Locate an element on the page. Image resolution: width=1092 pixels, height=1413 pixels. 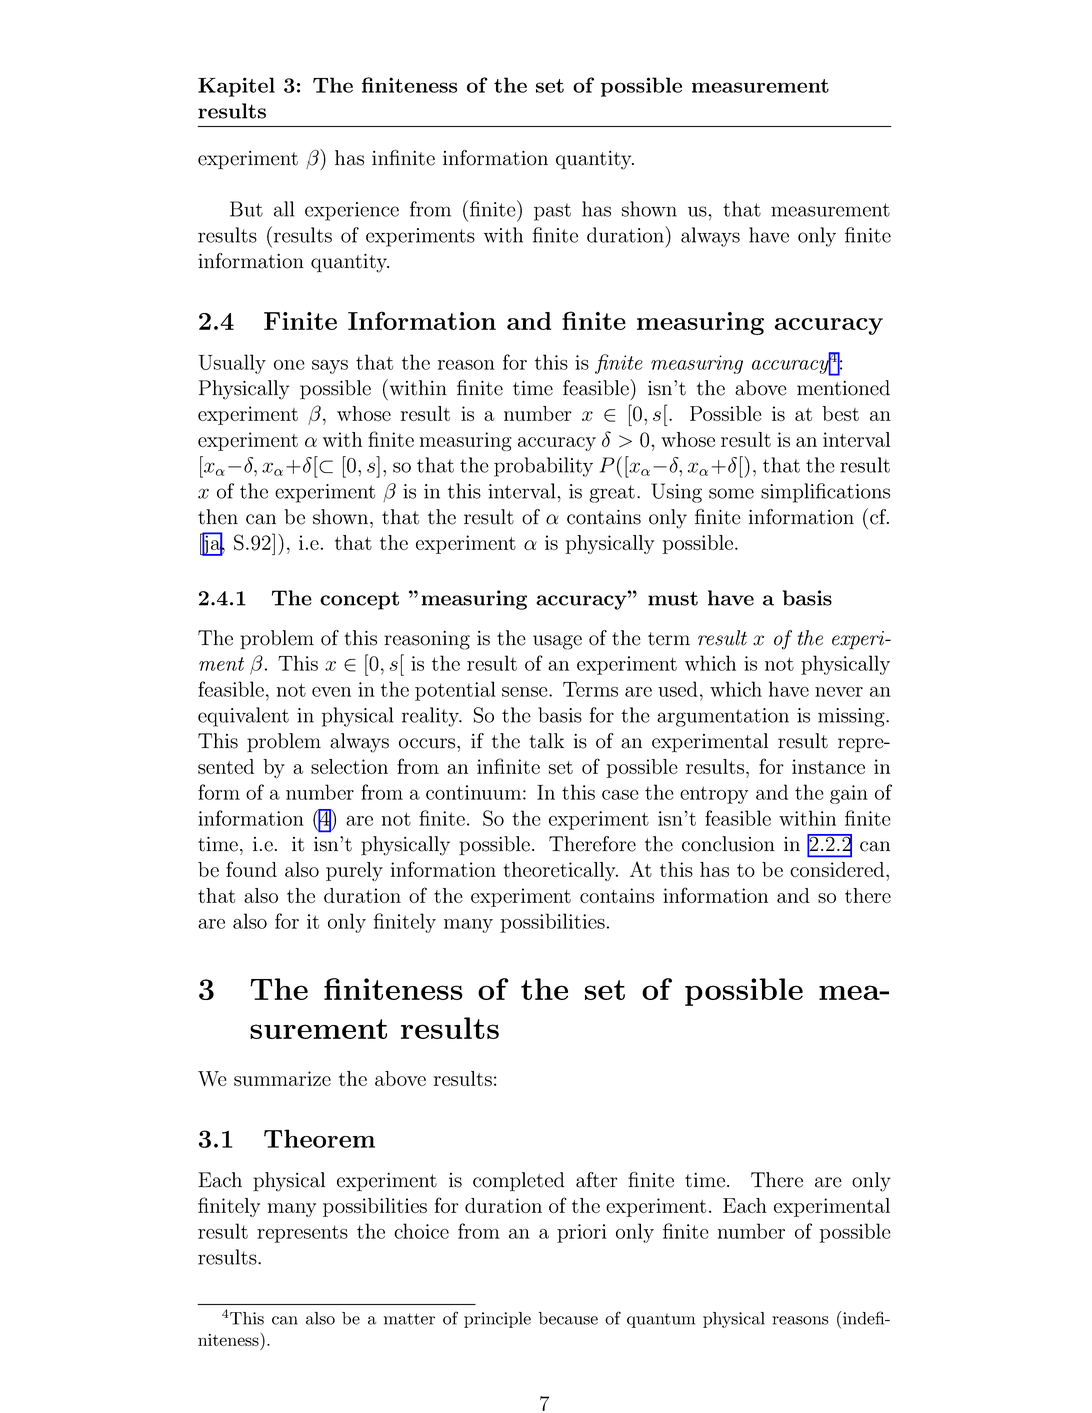
must is located at coordinates (673, 598).
